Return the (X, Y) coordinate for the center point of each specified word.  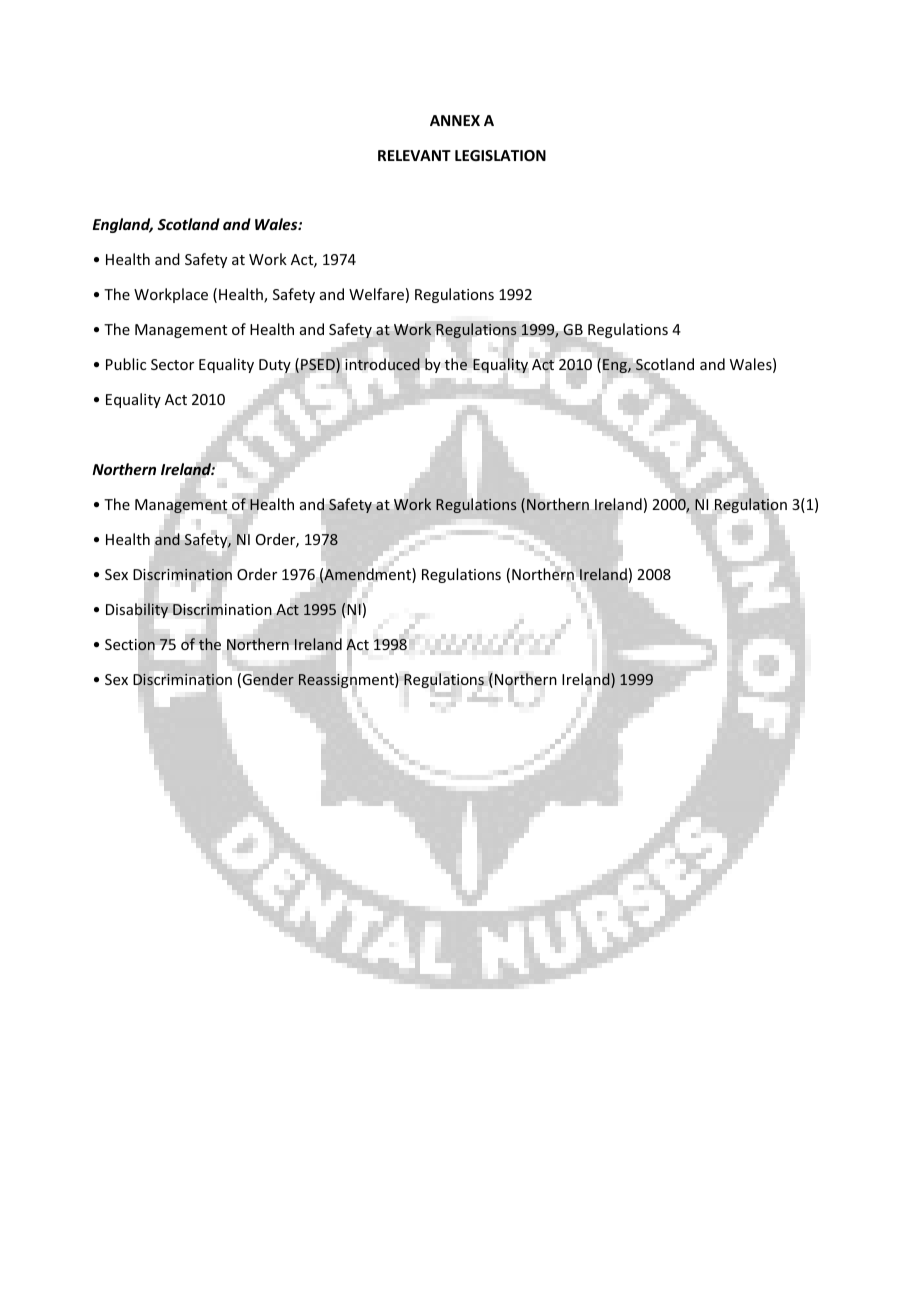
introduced (383, 364)
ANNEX (455, 120)
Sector (172, 364)
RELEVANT (414, 155)
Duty (275, 366)
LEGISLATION (500, 155)
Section (130, 645)
